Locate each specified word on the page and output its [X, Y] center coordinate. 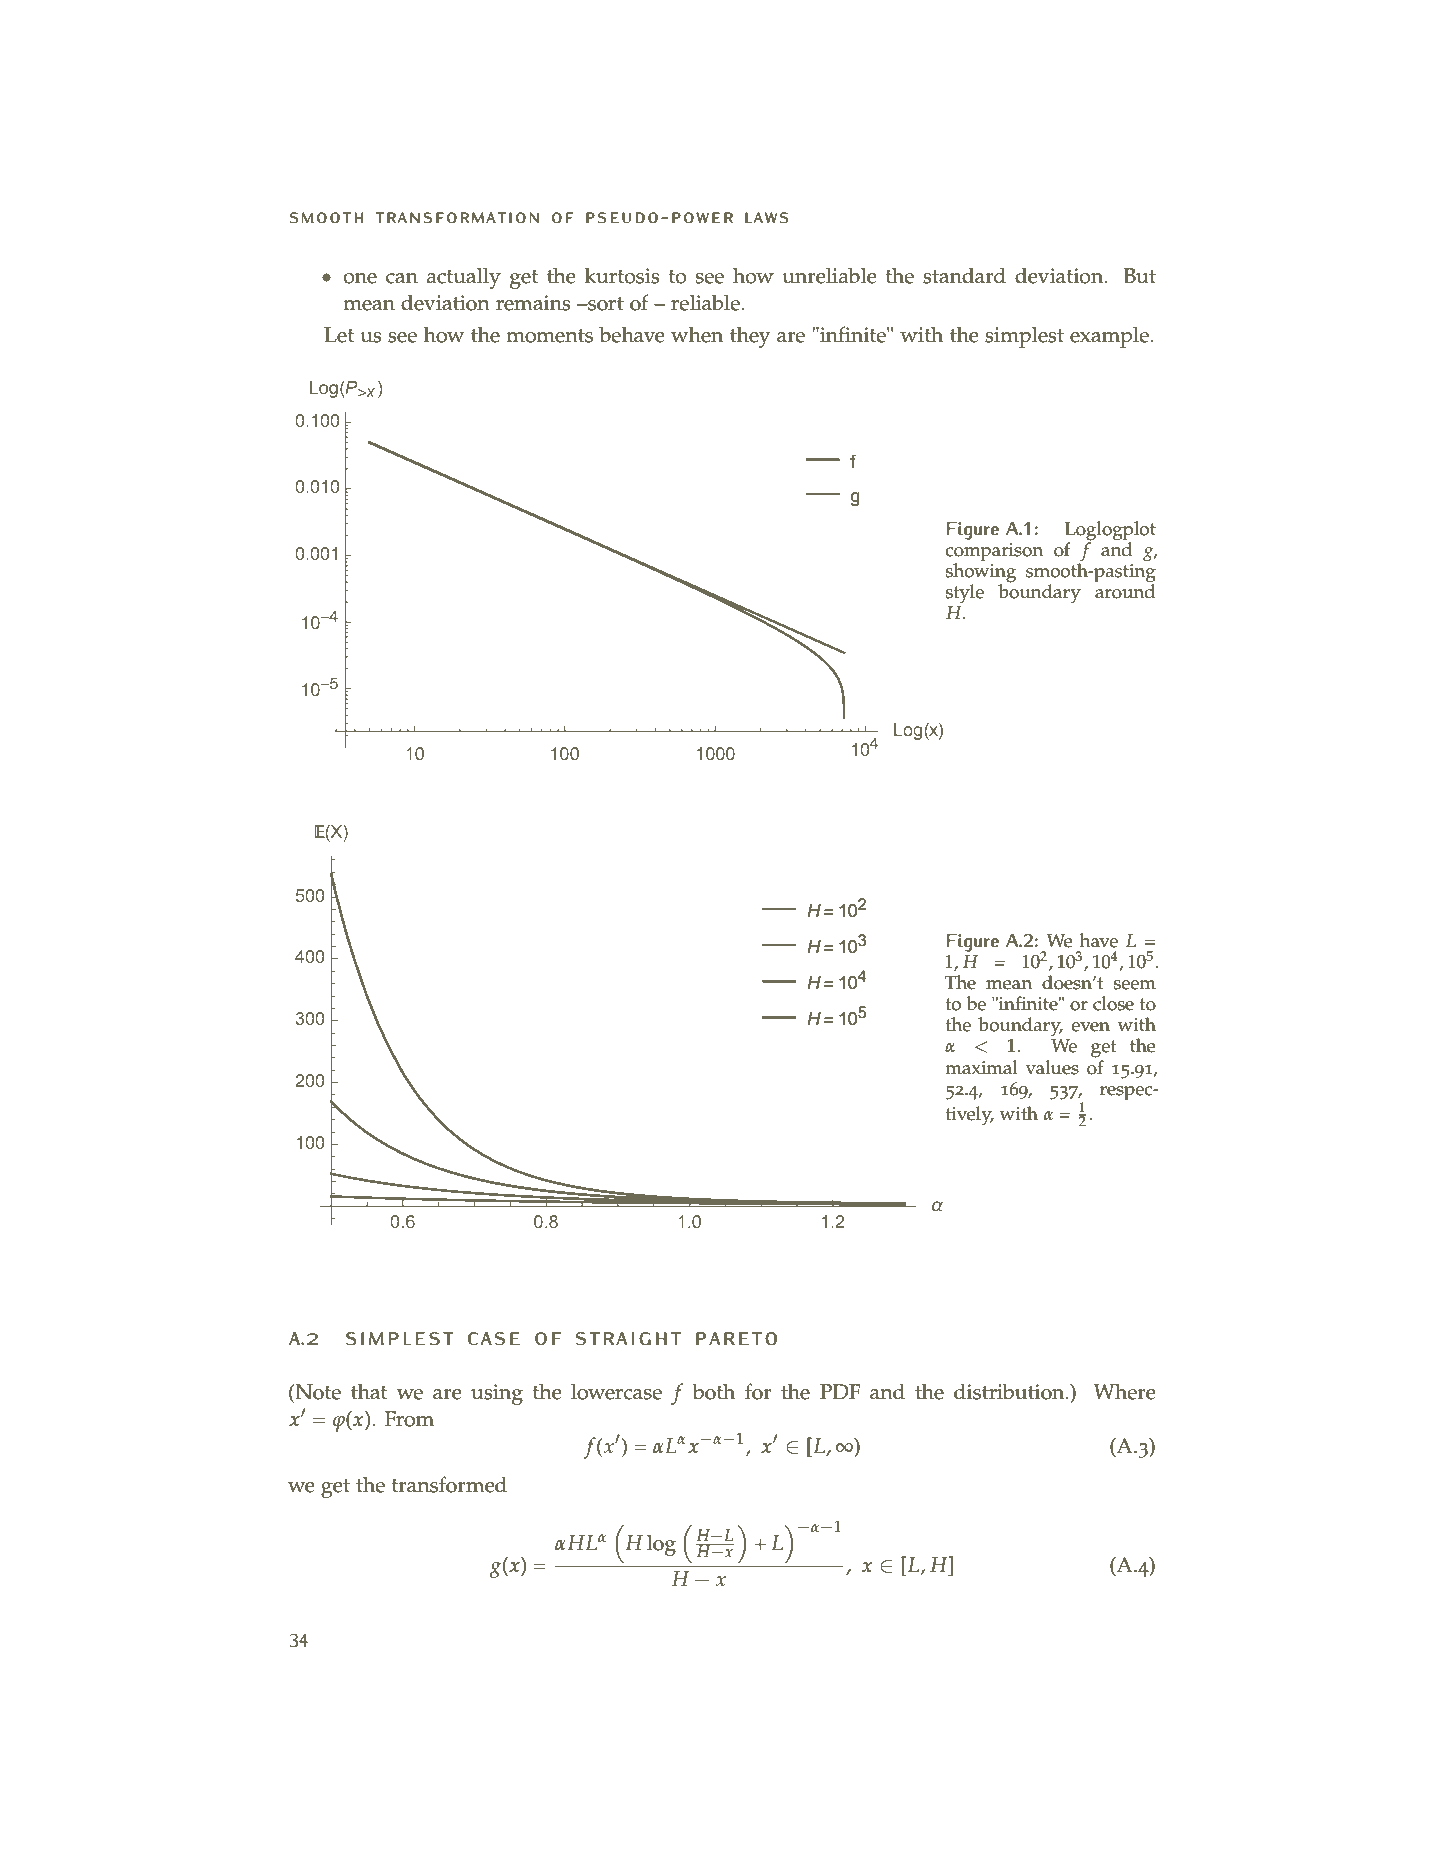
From [409, 1419]
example [1110, 337]
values [1052, 1067]
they [750, 337]
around [1124, 590]
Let [339, 335]
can [402, 278]
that [369, 1392]
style [965, 594]
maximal [981, 1067]
